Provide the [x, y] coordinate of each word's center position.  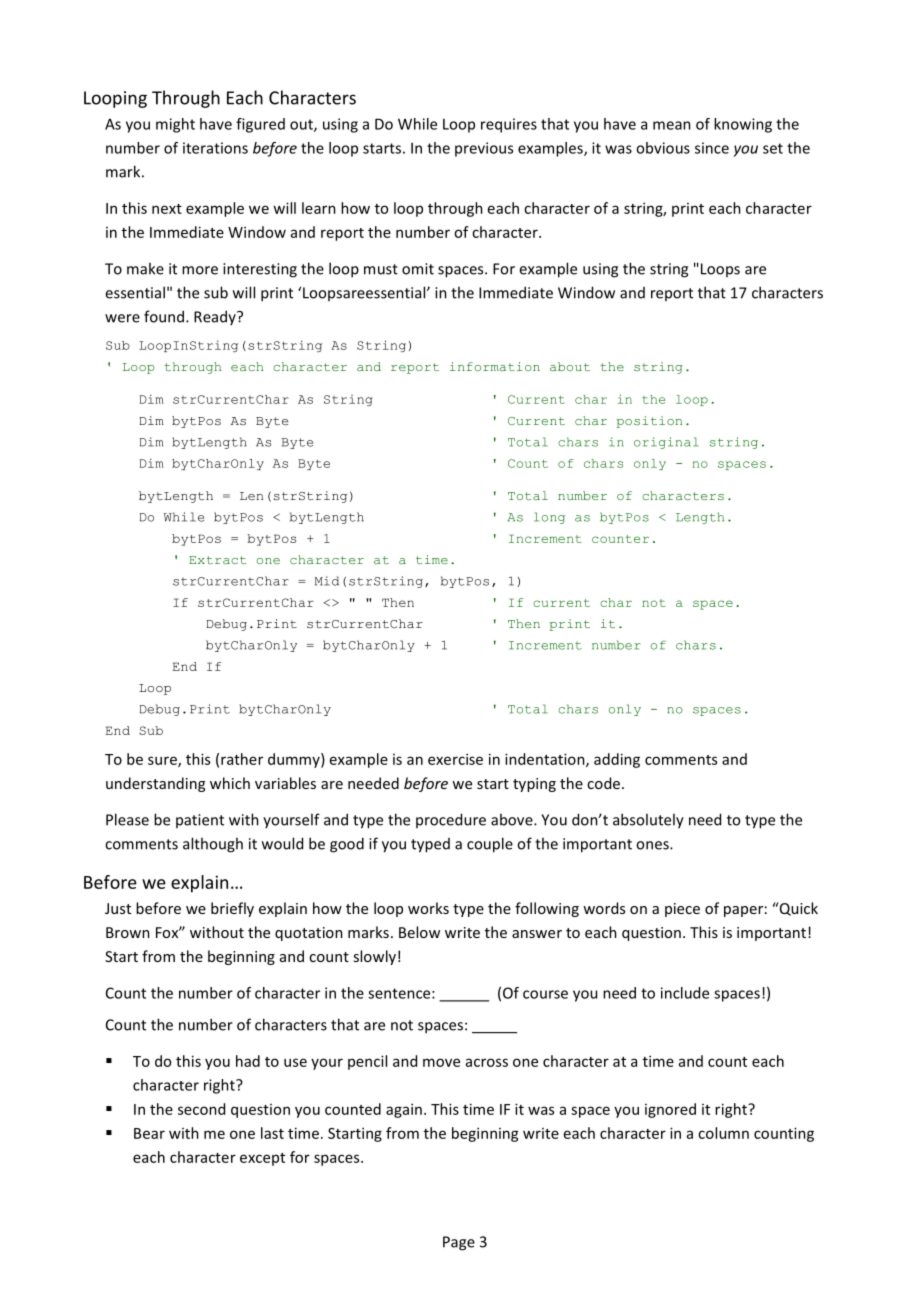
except [262, 1159]
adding [617, 760]
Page [459, 1243]
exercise [455, 759]
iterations [215, 148]
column [723, 1133]
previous [484, 149]
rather [242, 759]
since [712, 148]
